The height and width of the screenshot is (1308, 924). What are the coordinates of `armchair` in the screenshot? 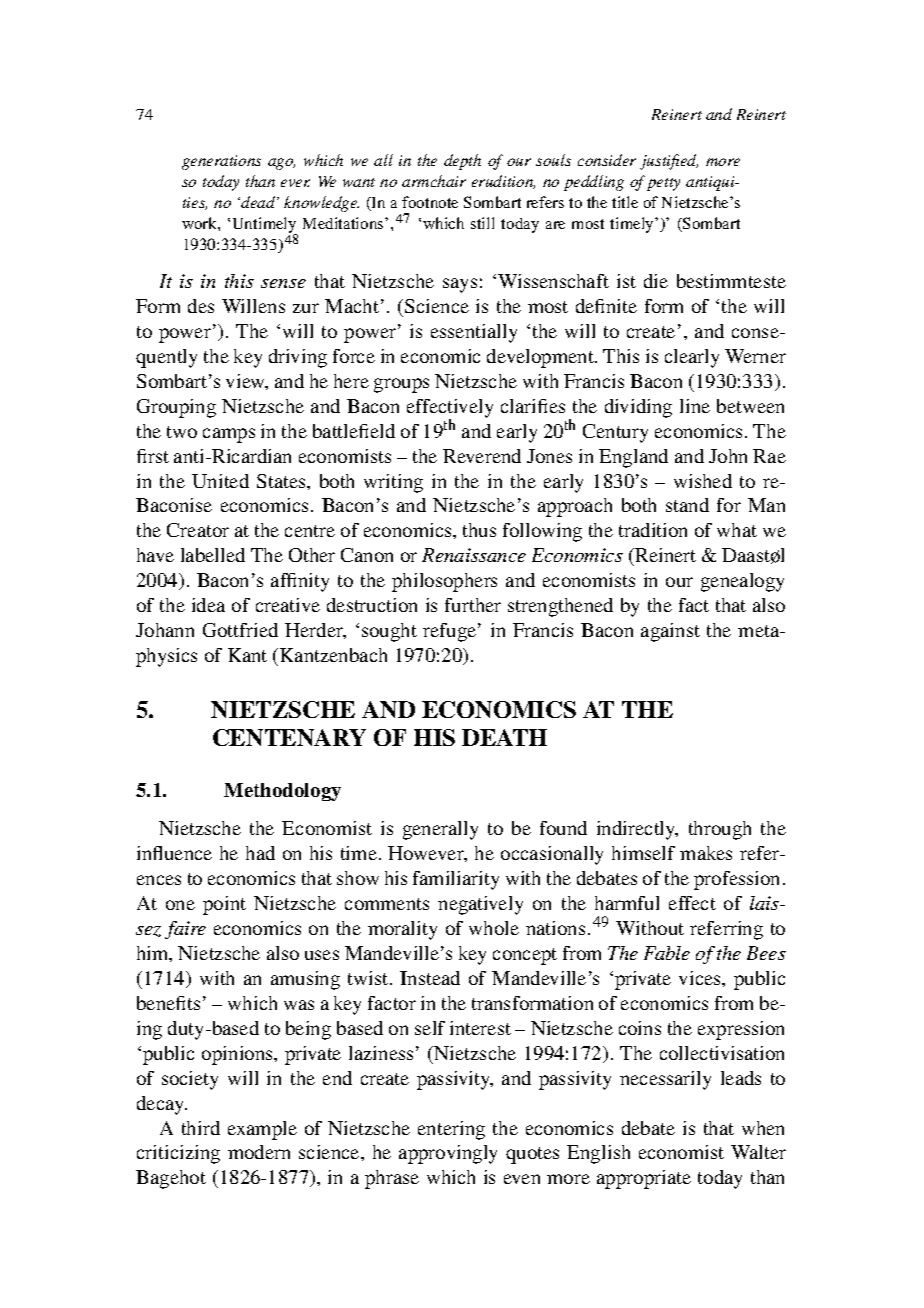 It's located at (434, 181).
